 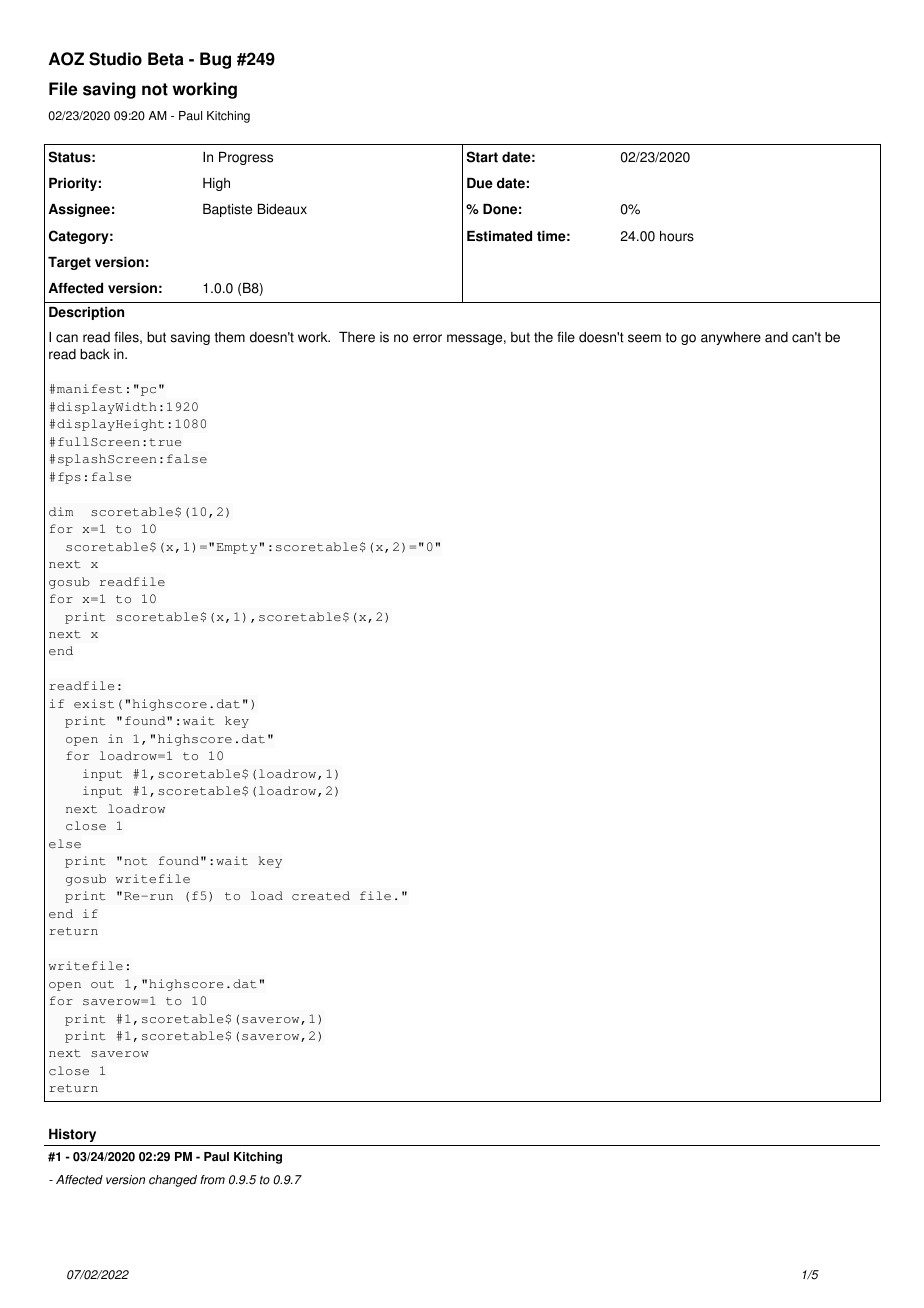 What do you see at coordinates (212, 1180) in the page?
I see `from` at bounding box center [212, 1180].
